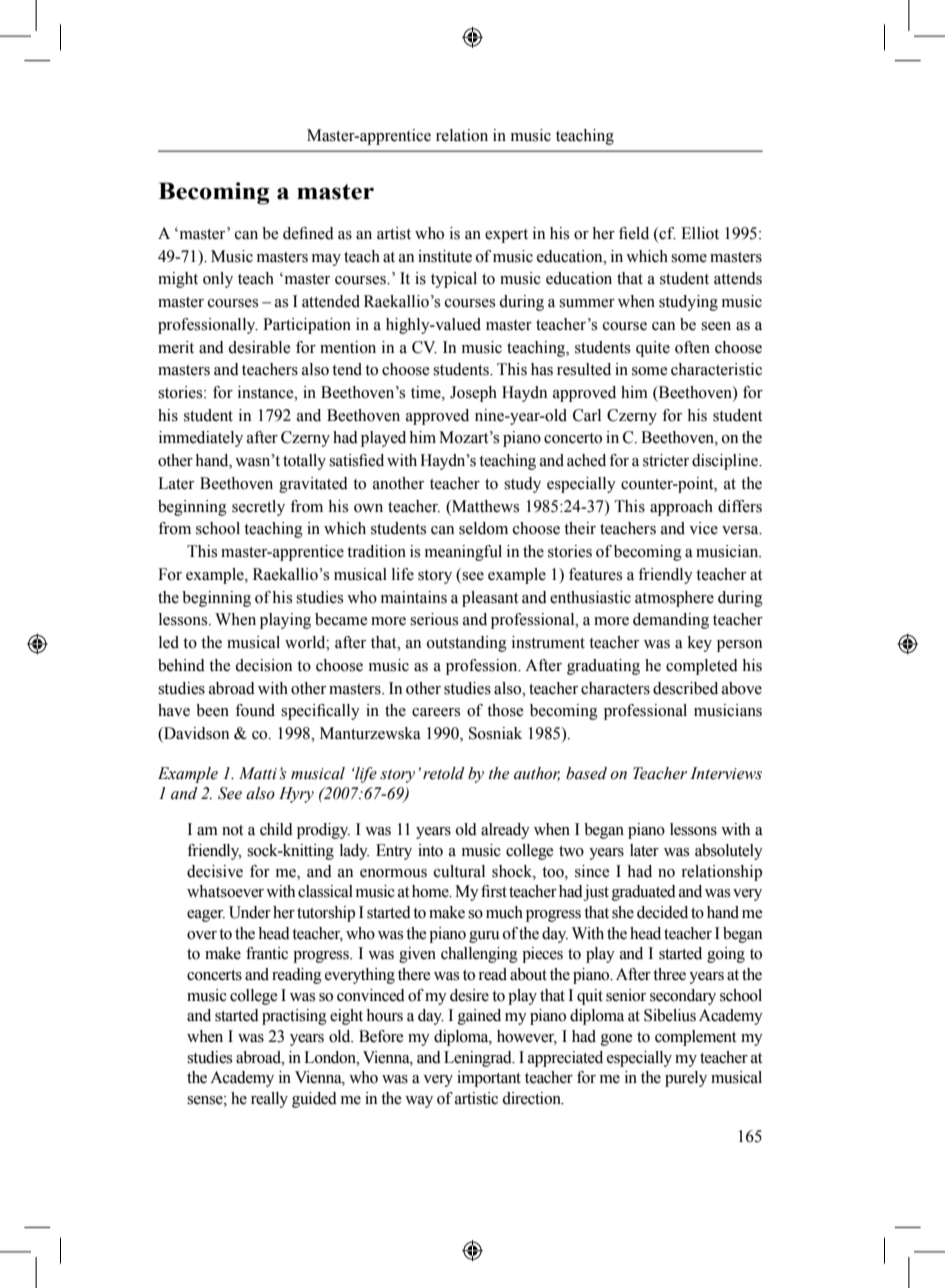 The height and width of the screenshot is (1288, 945). Describe the element at coordinates (700, 233) in the screenshot. I see `Elliot` at that location.
